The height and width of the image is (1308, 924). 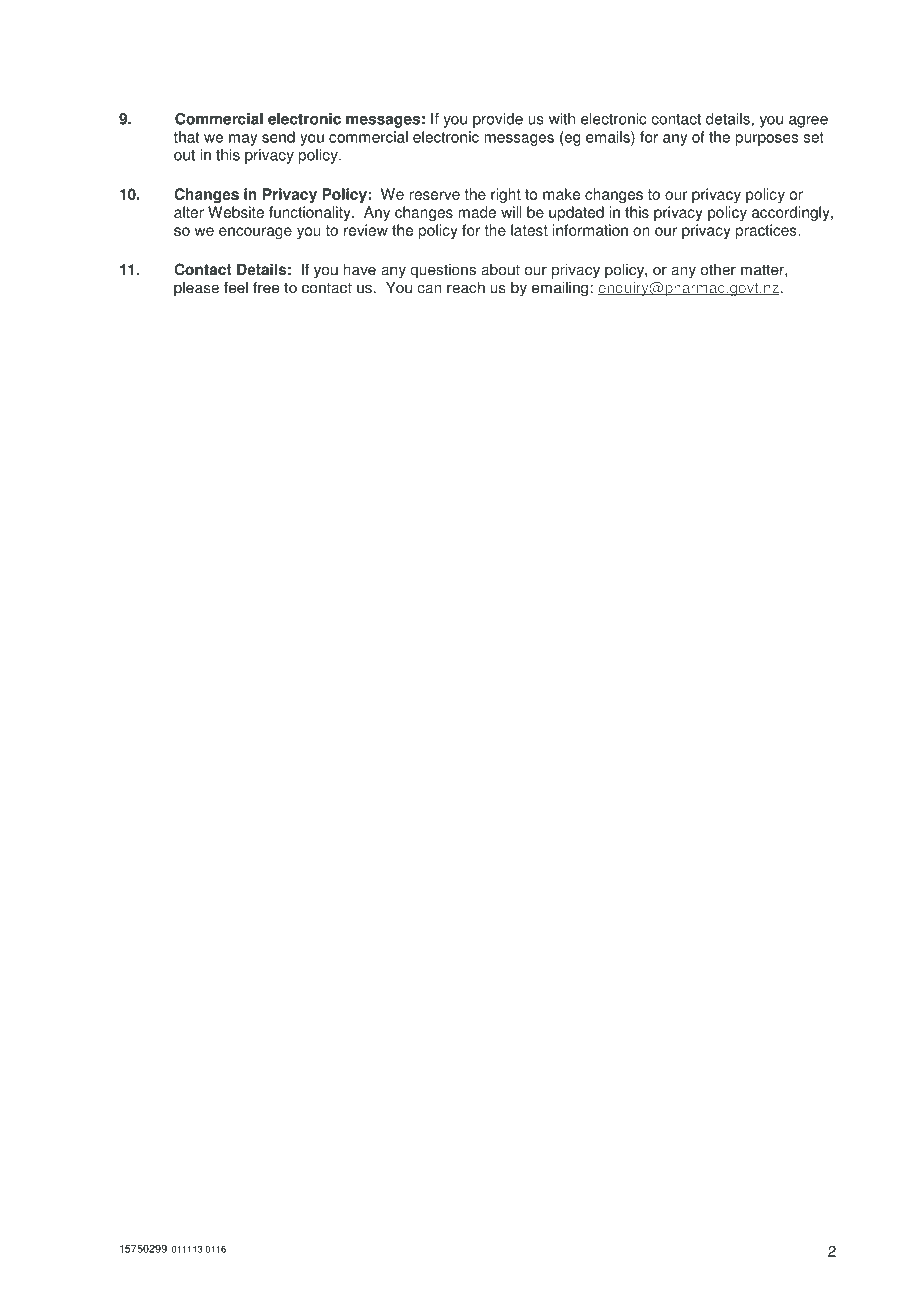 I want to click on send, so click(x=278, y=137).
